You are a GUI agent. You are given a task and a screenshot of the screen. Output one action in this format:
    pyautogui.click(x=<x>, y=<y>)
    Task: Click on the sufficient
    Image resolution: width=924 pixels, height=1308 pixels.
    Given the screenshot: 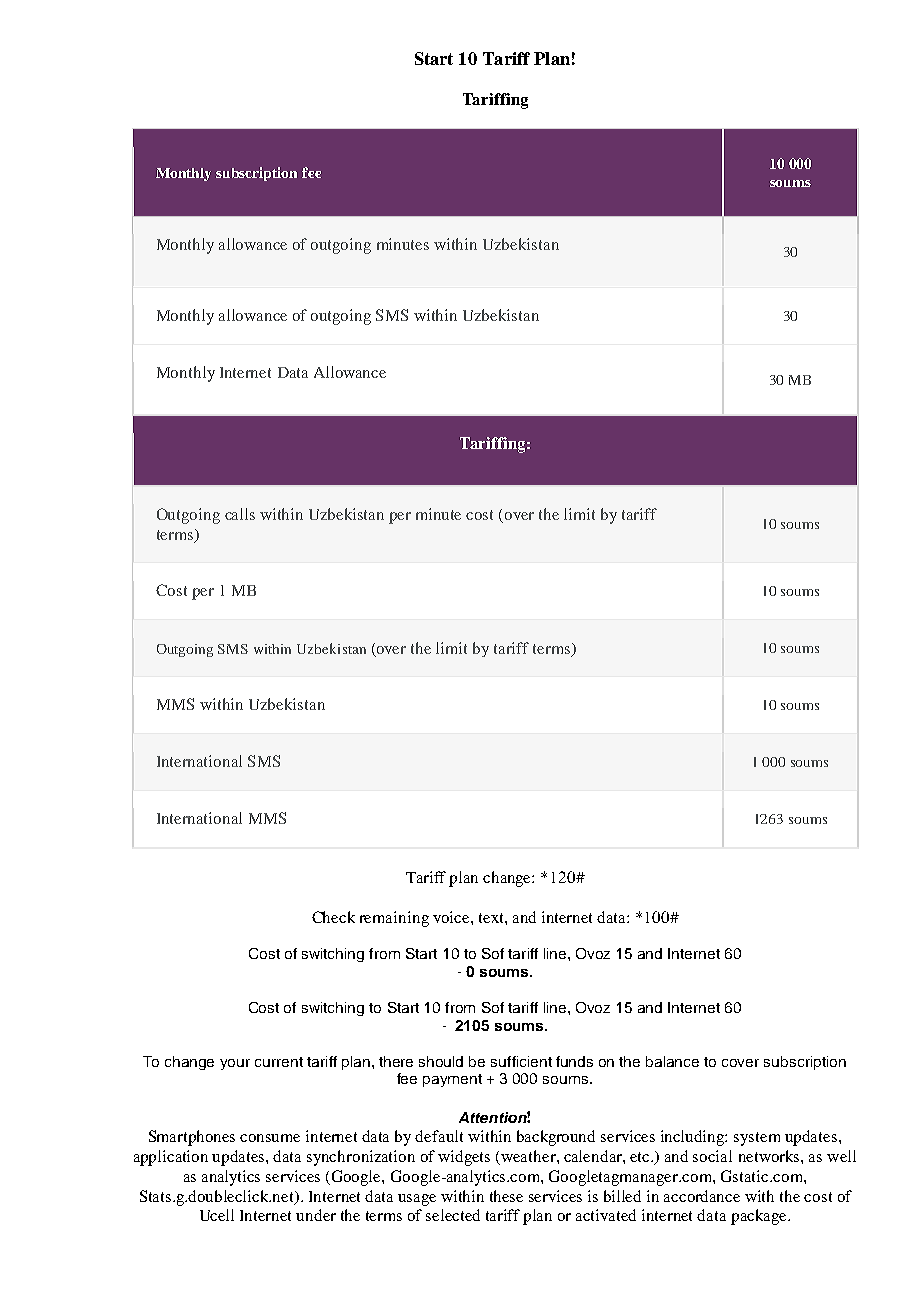 What is the action you would take?
    pyautogui.click(x=521, y=1061)
